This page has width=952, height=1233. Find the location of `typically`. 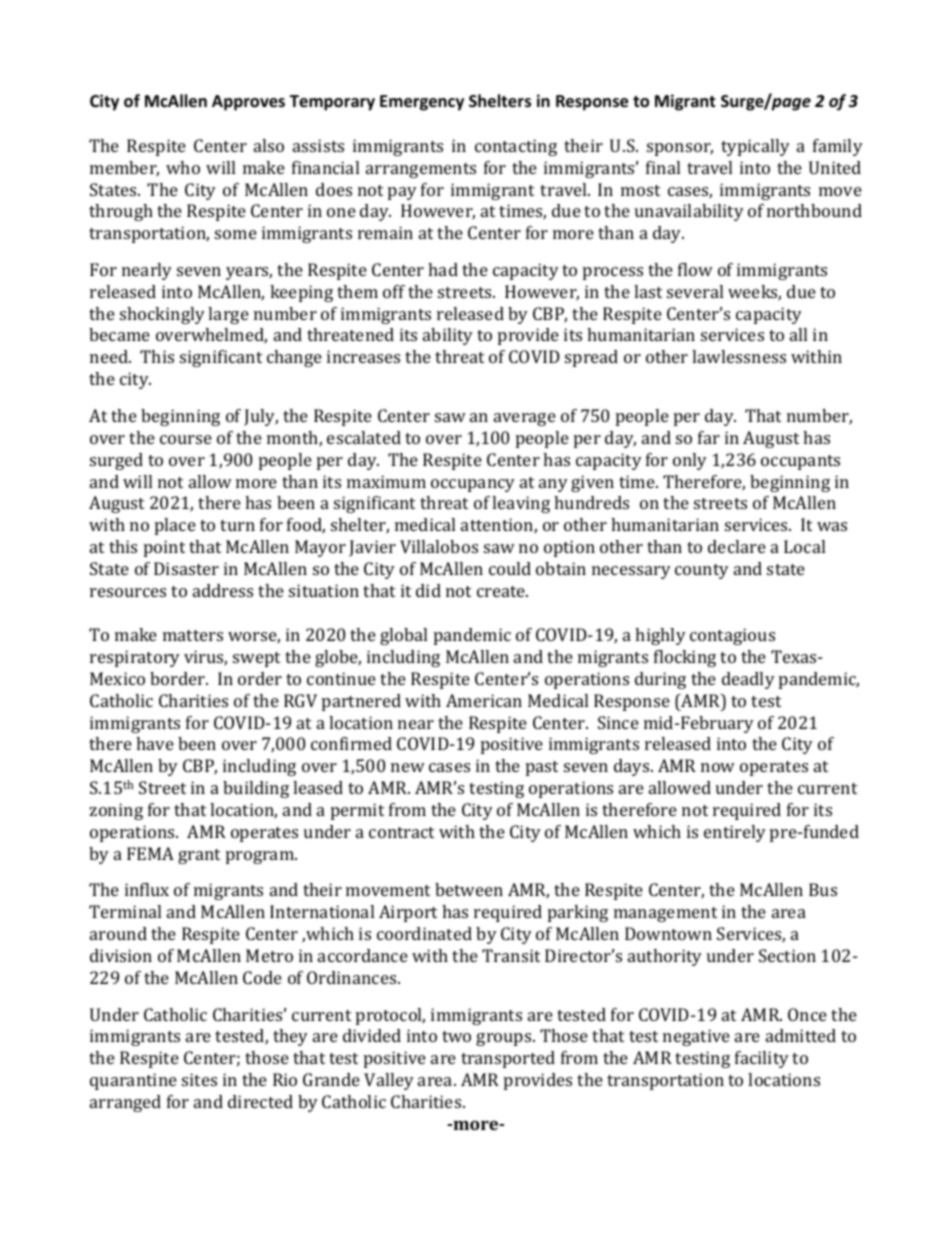

typically is located at coordinates (755, 147).
